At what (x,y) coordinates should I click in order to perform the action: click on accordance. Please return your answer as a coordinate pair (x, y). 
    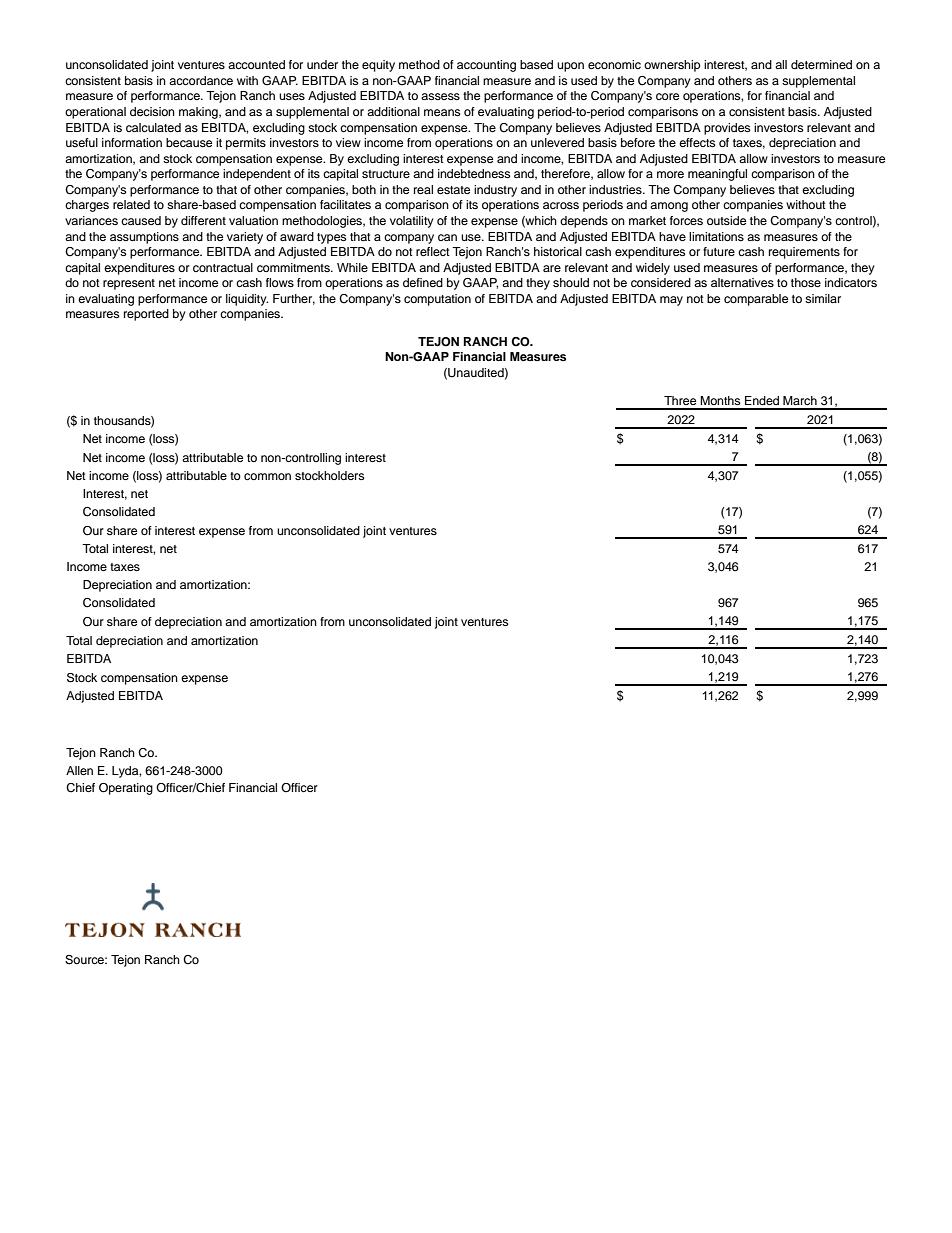
    Looking at the image, I should click on (201, 80).
